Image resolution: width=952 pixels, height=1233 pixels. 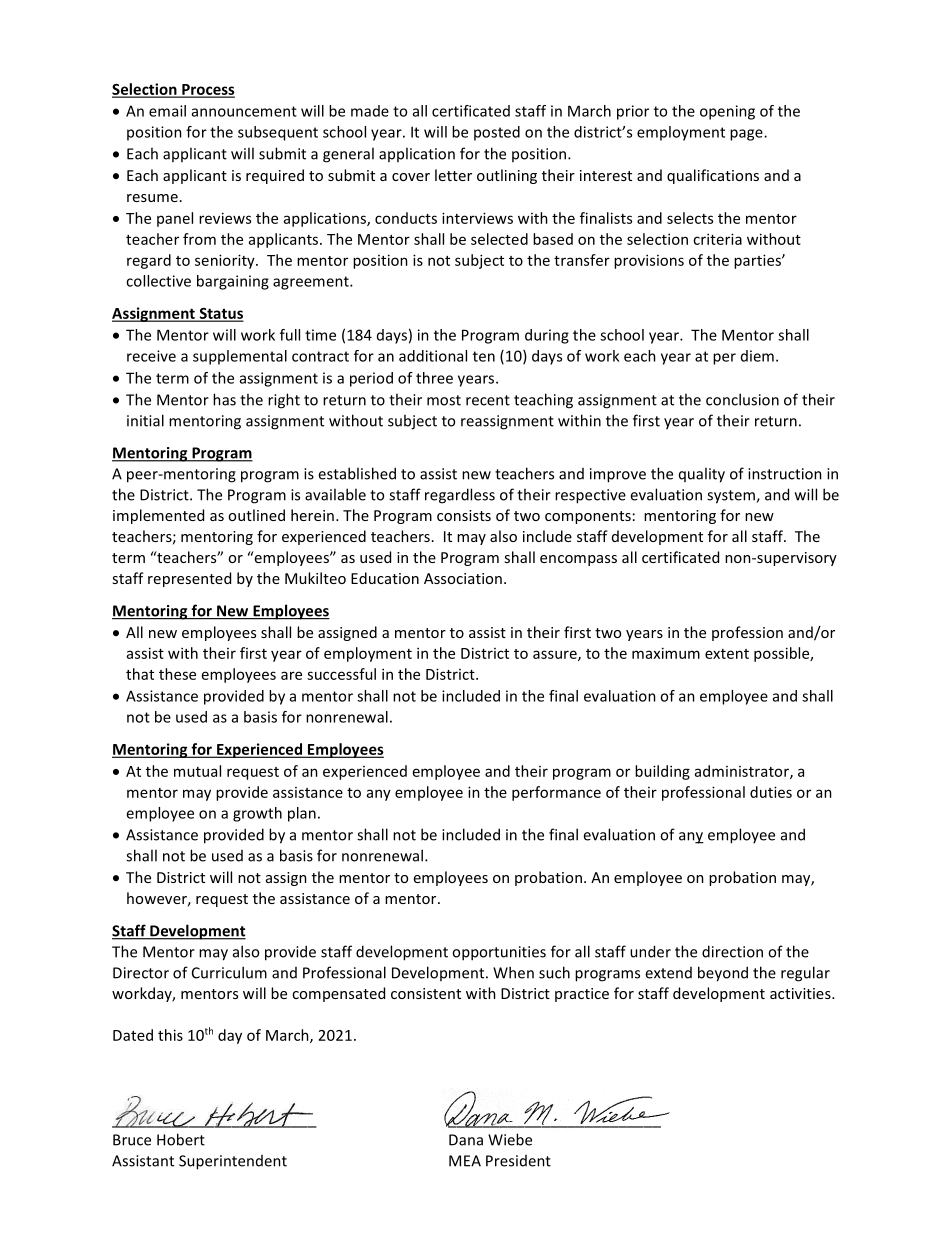 What do you see at coordinates (497, 133) in the image?
I see `posted` at bounding box center [497, 133].
